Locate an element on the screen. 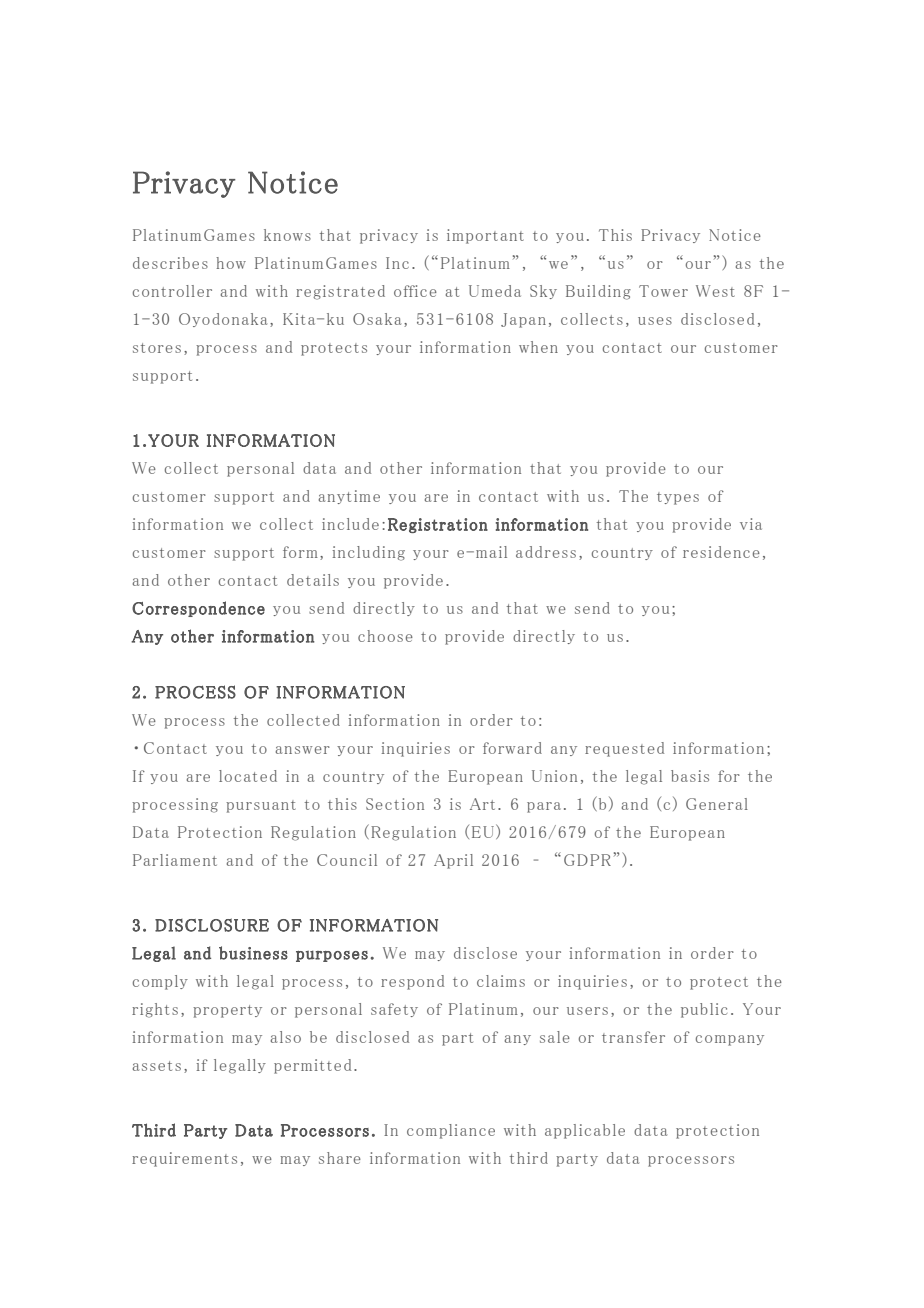  requirements is located at coordinates (184, 1159).
